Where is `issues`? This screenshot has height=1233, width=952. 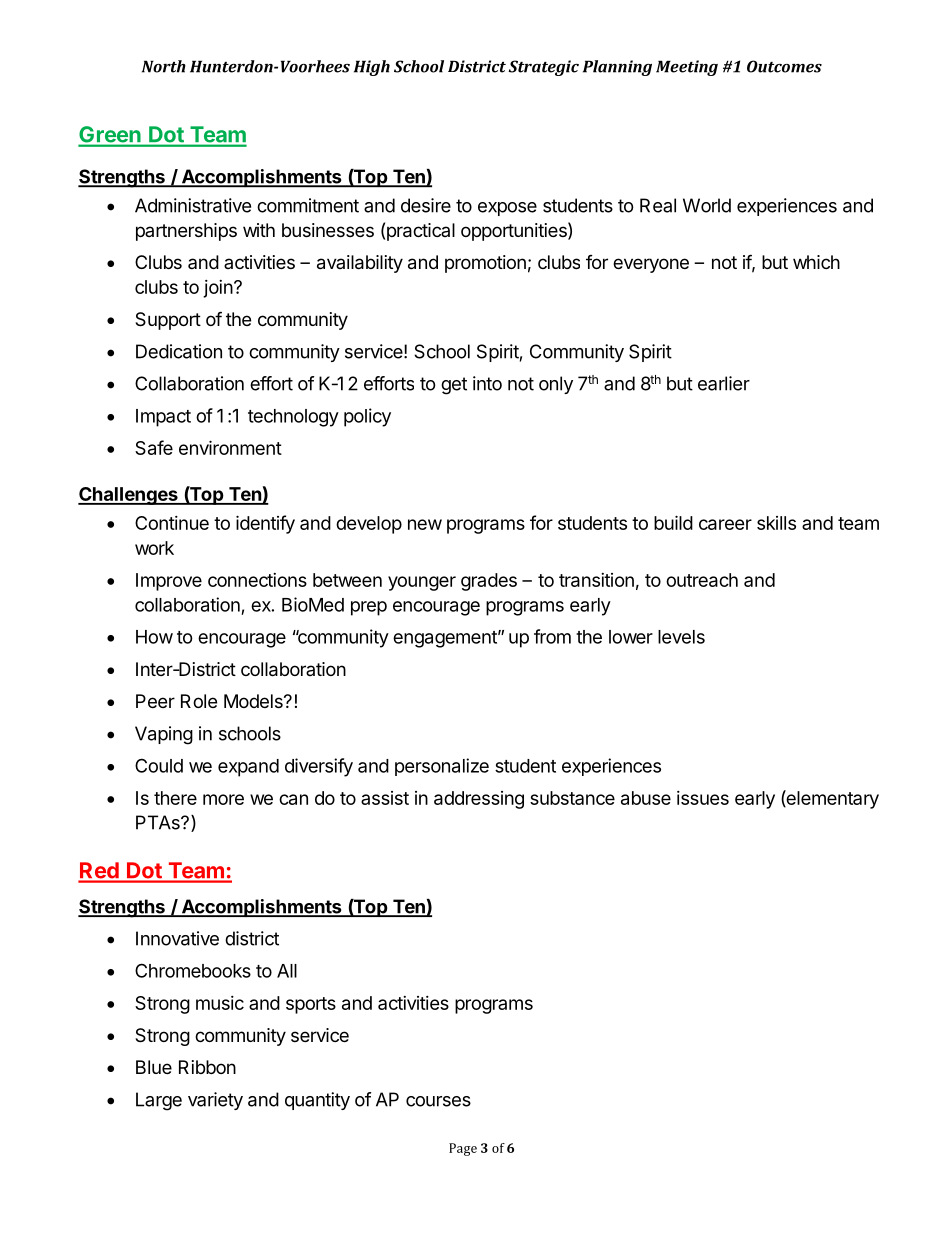
issues is located at coordinates (703, 798).
